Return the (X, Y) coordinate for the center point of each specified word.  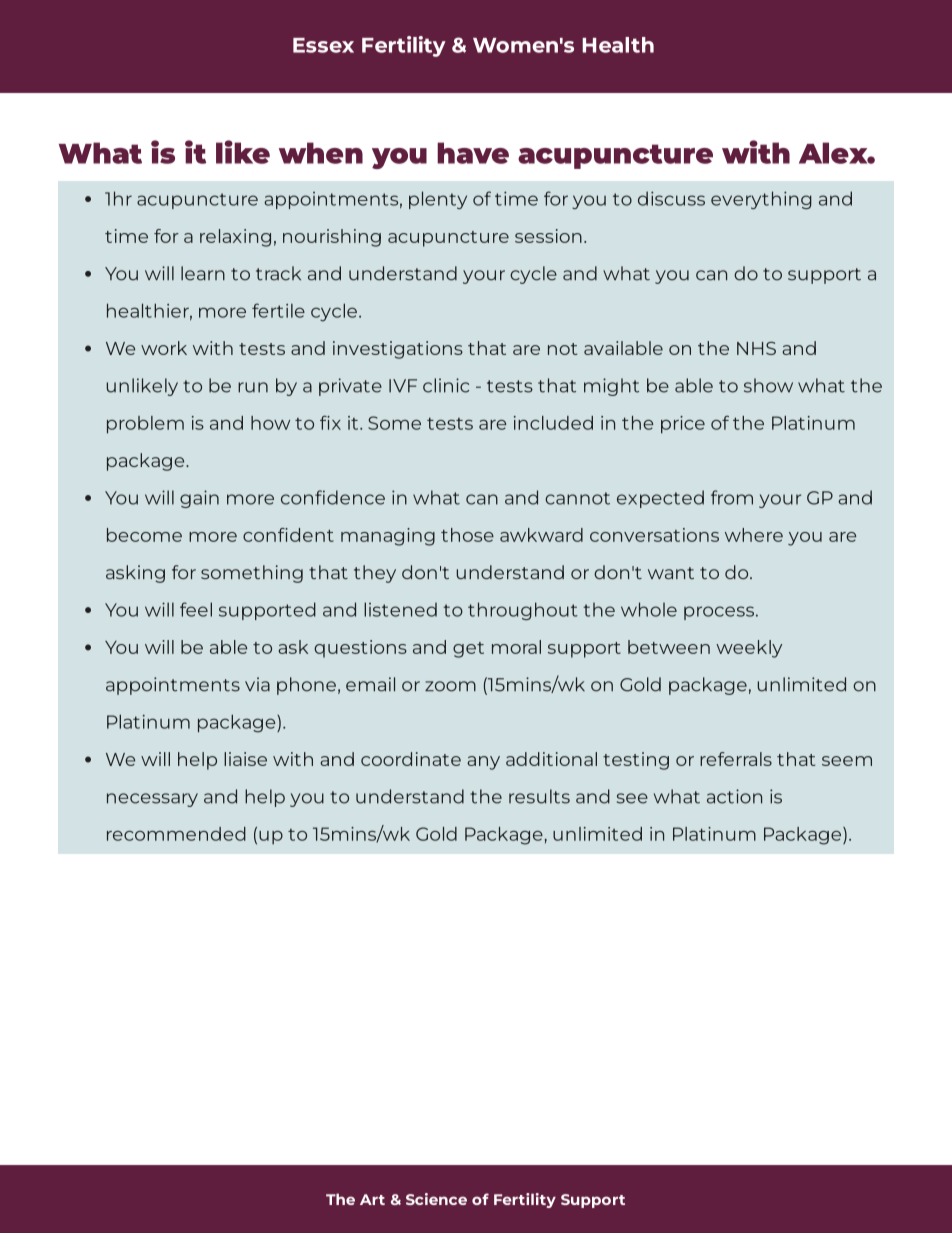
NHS (756, 348)
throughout (523, 611)
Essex (323, 45)
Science (436, 1199)
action (734, 796)
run (253, 387)
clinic (446, 385)
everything (761, 200)
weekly (749, 649)
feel (196, 609)
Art (372, 1199)
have (473, 153)
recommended (176, 834)
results (539, 796)
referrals (736, 759)
